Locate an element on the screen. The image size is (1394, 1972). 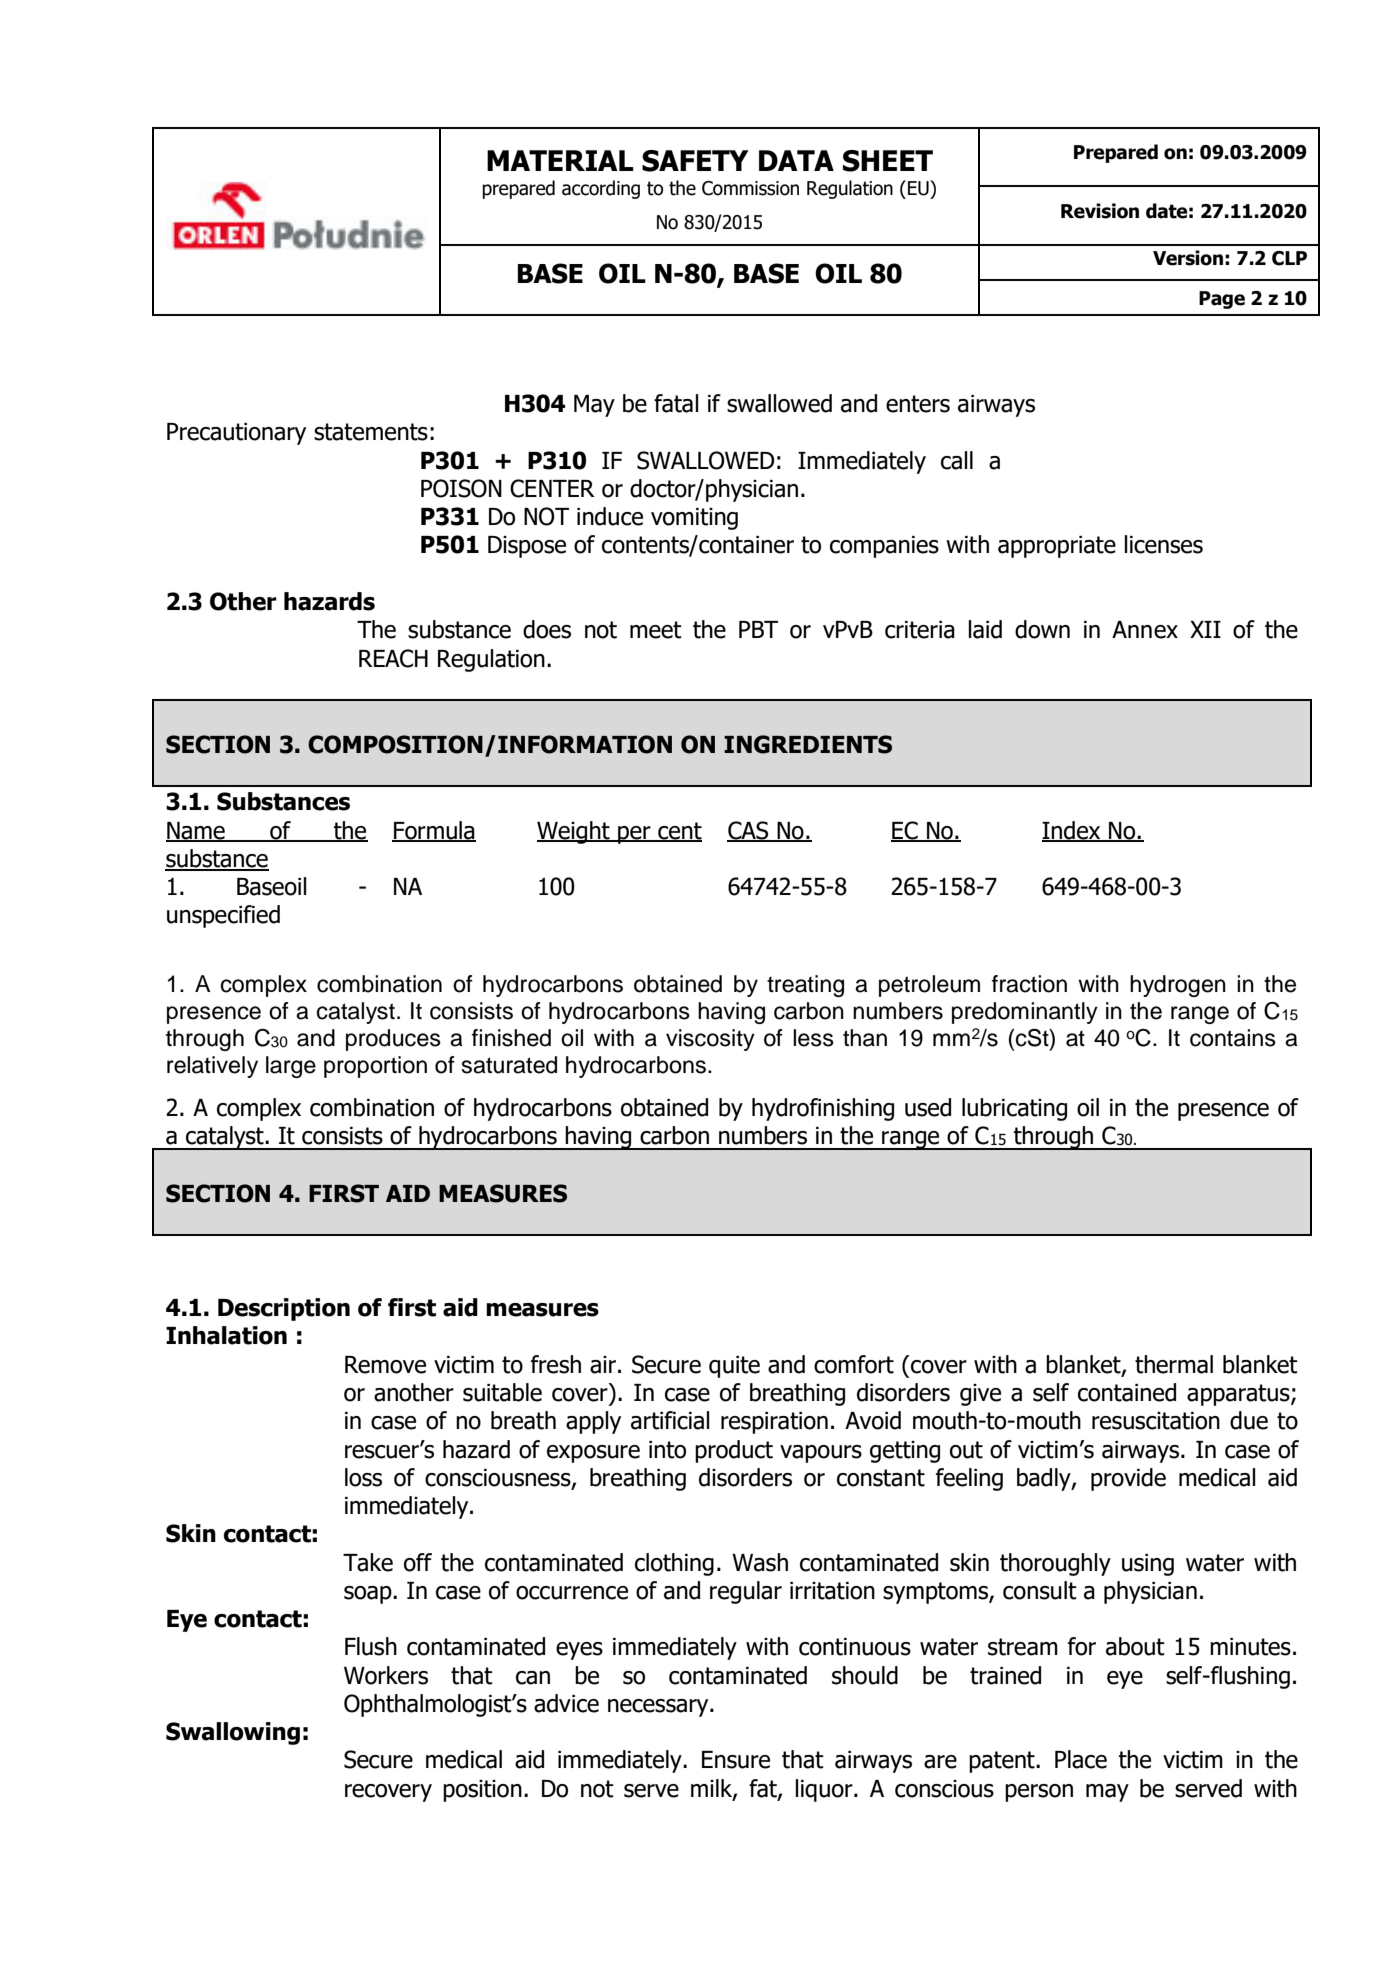
MATERIAL is located at coordinates (560, 160).
